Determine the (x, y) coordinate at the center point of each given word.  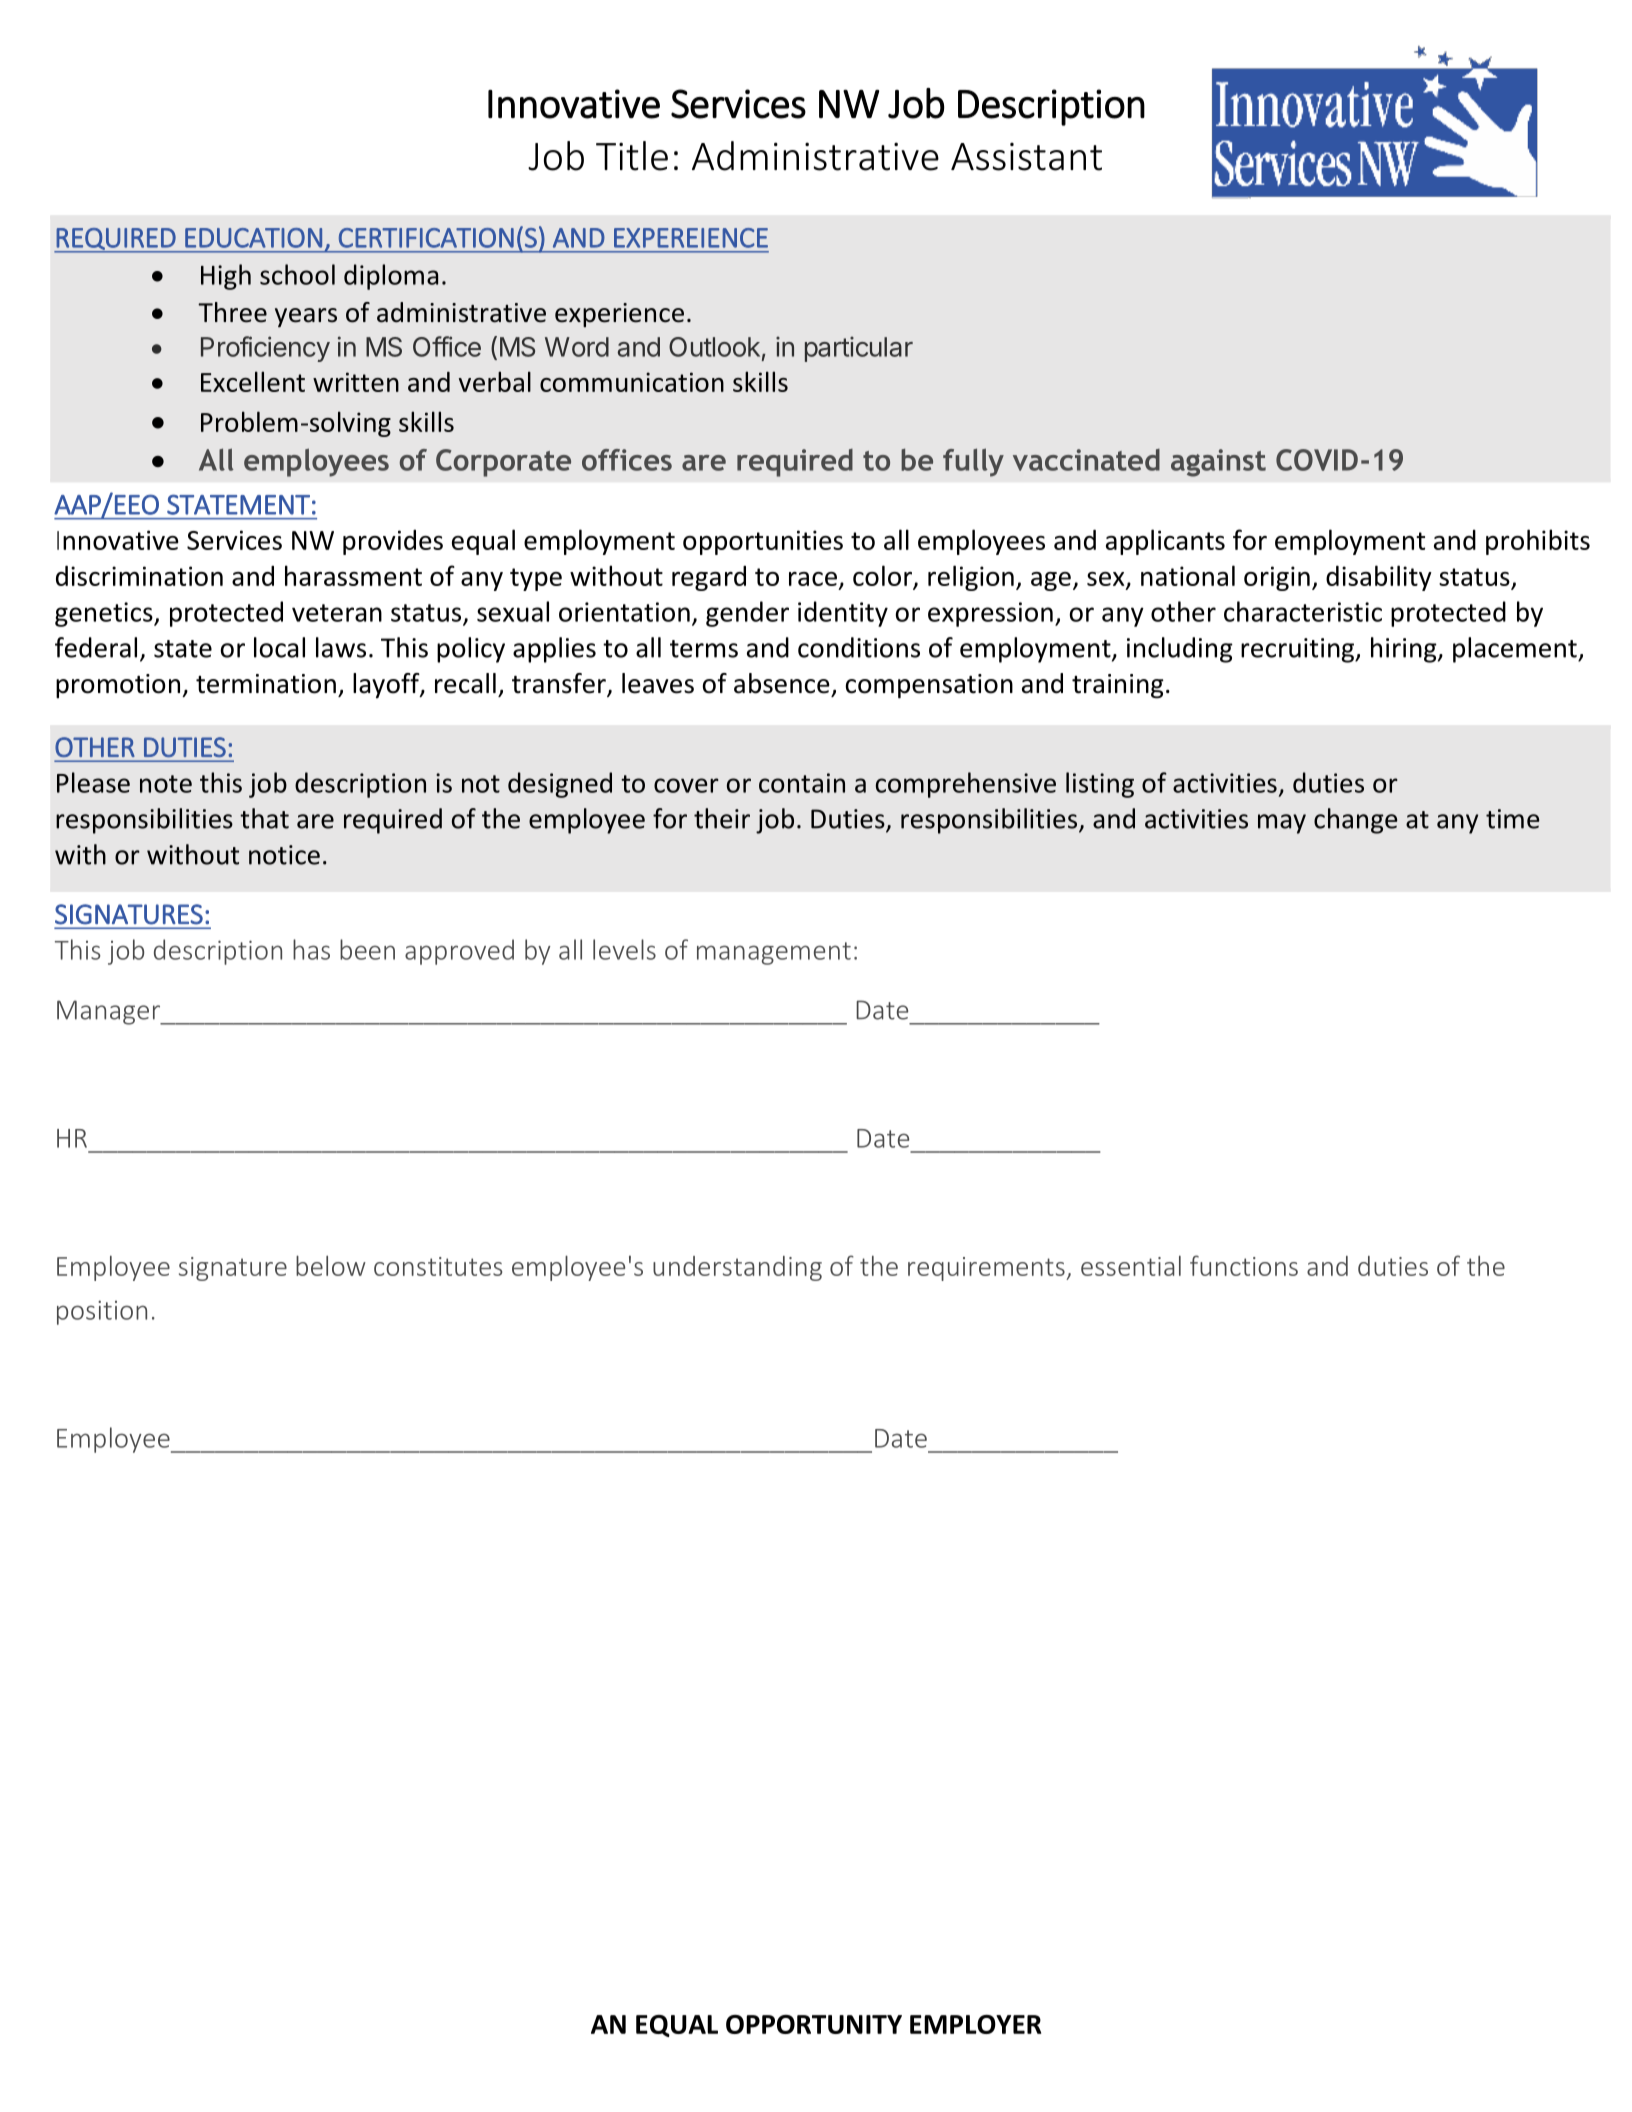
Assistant (1026, 157)
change (1356, 821)
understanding (737, 1268)
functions (1244, 1265)
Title (632, 156)
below (331, 1265)
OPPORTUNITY (814, 2024)
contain (802, 783)
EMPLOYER (975, 2024)
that (264, 818)
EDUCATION (253, 238)
